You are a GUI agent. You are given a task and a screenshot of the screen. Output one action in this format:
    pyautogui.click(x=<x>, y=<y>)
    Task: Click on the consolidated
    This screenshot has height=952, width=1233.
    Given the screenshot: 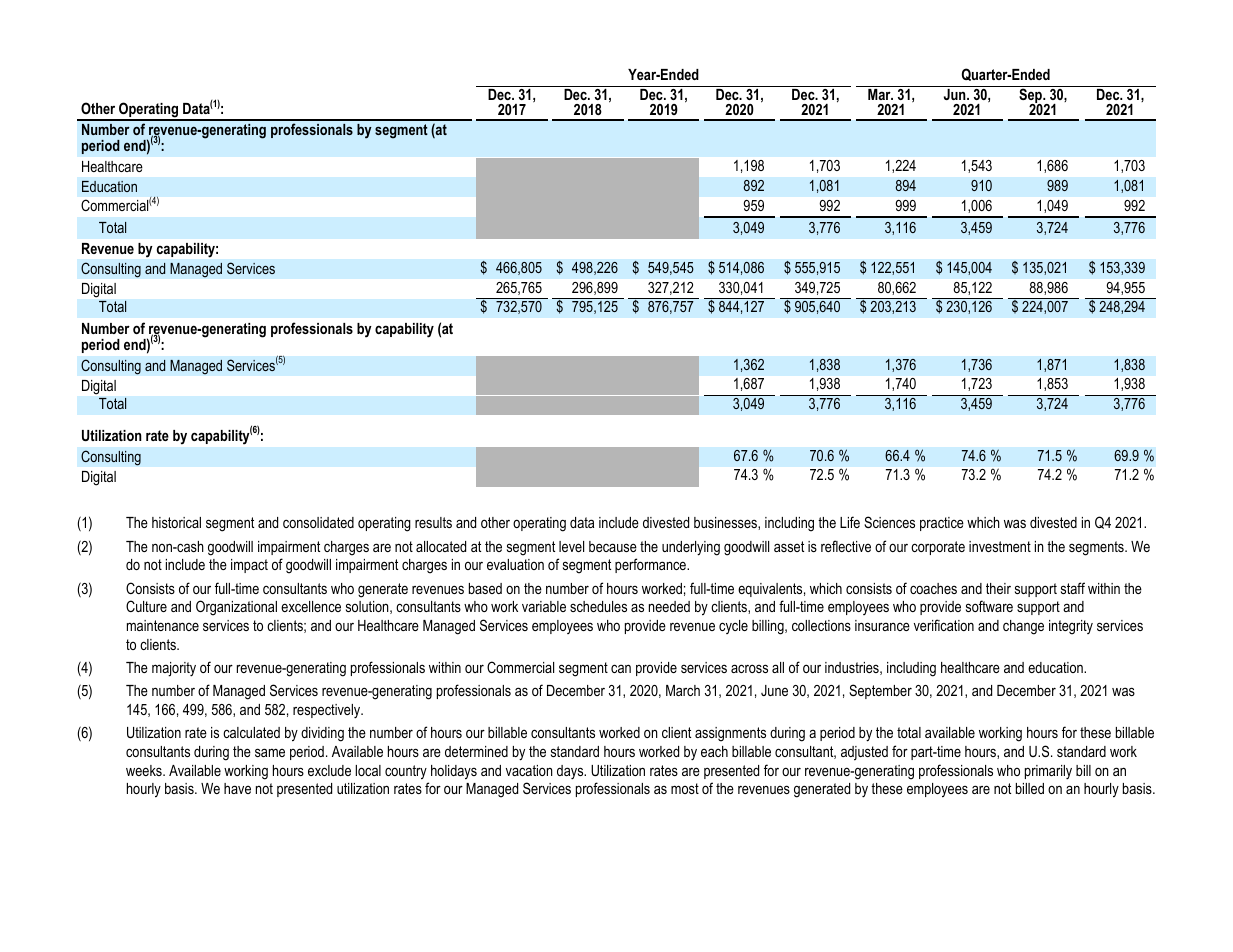 What is the action you would take?
    pyautogui.click(x=318, y=522)
